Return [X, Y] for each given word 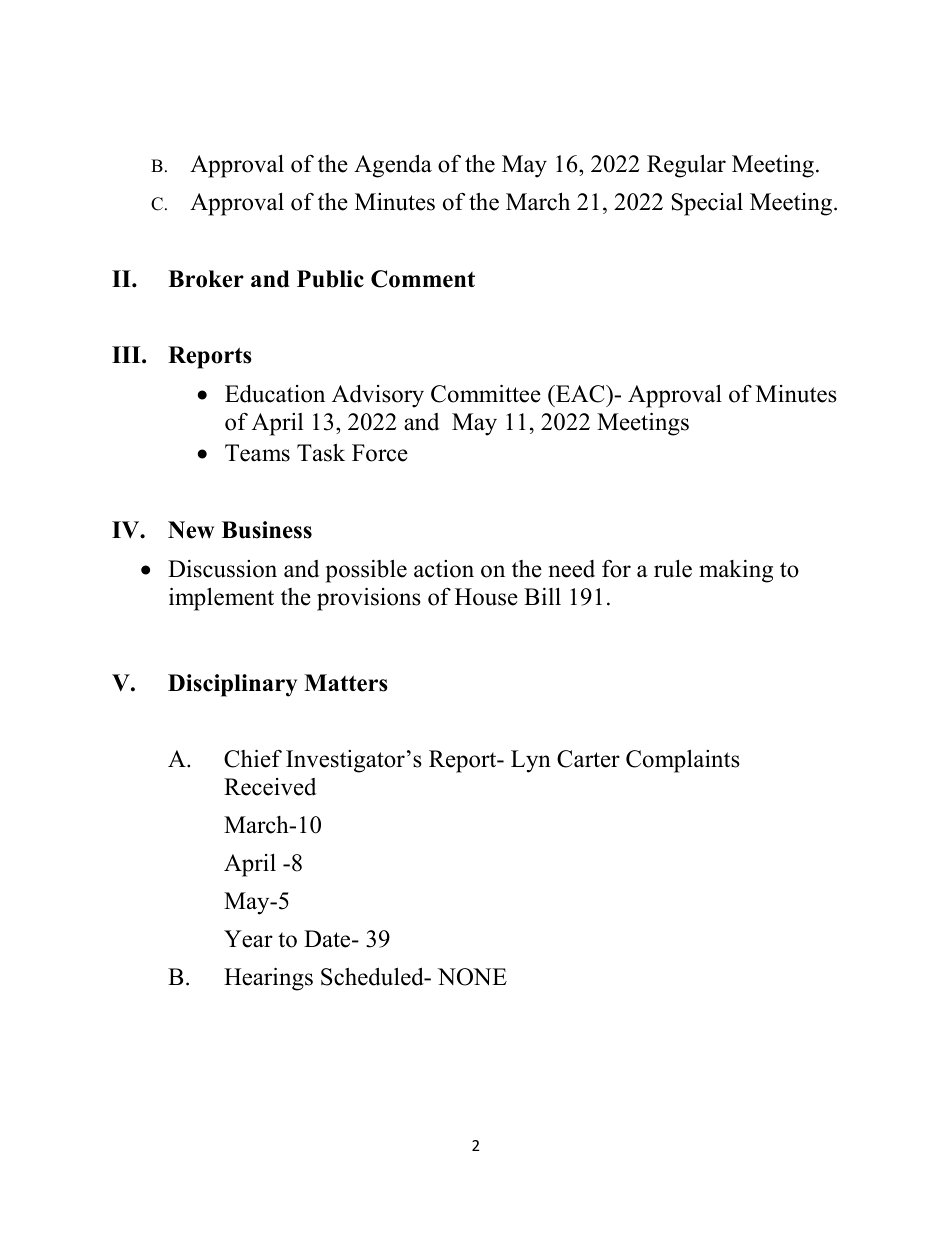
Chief [253, 758]
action [444, 569]
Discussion [222, 569]
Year [248, 939]
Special [707, 204]
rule [673, 569]
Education [275, 394]
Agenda [393, 166]
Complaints [683, 761]
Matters [346, 683]
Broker [206, 279]
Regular [686, 166]
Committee [486, 393]
